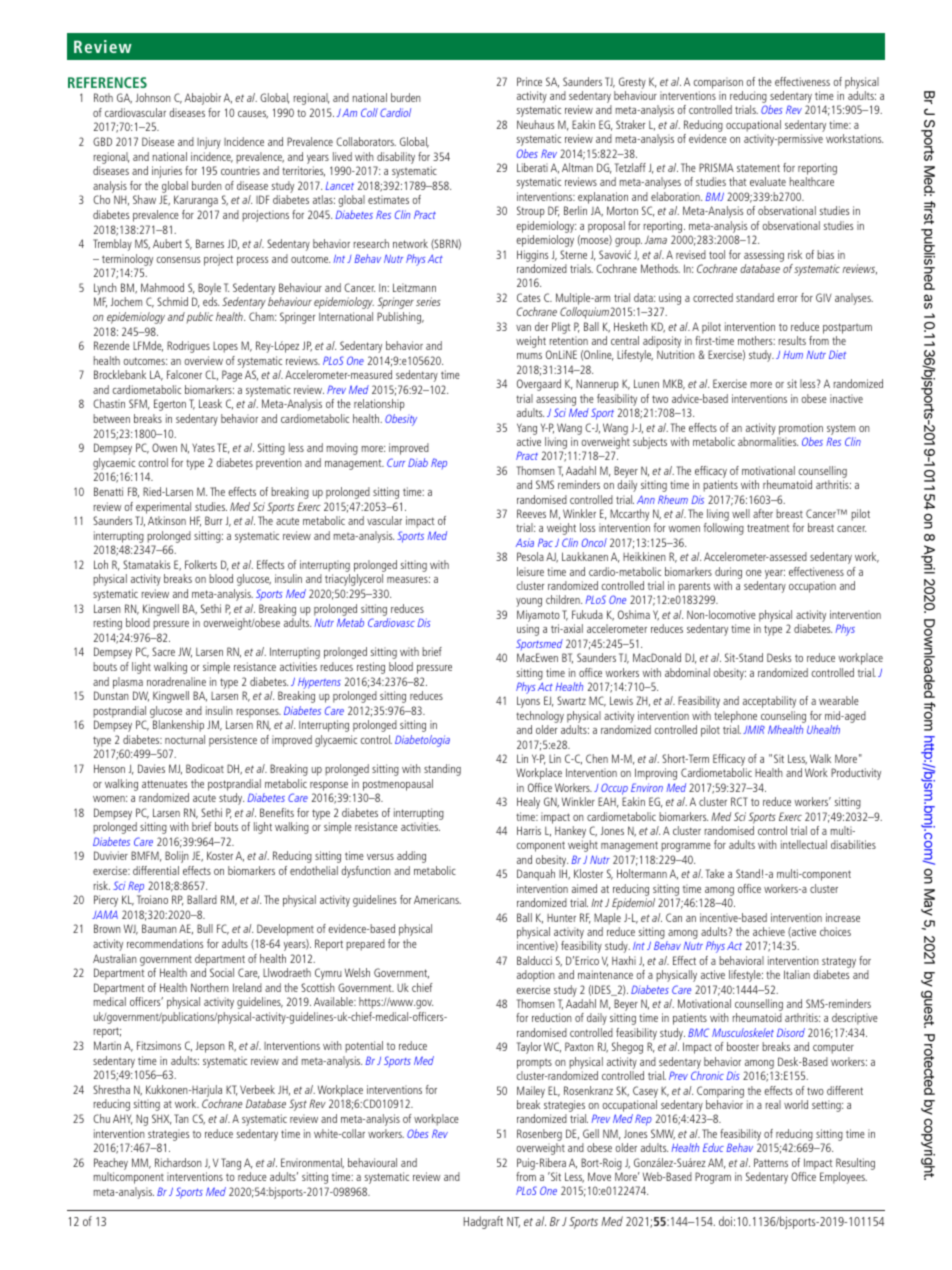 The image size is (952, 1270). I want to click on abnormalities, so click(768, 441).
